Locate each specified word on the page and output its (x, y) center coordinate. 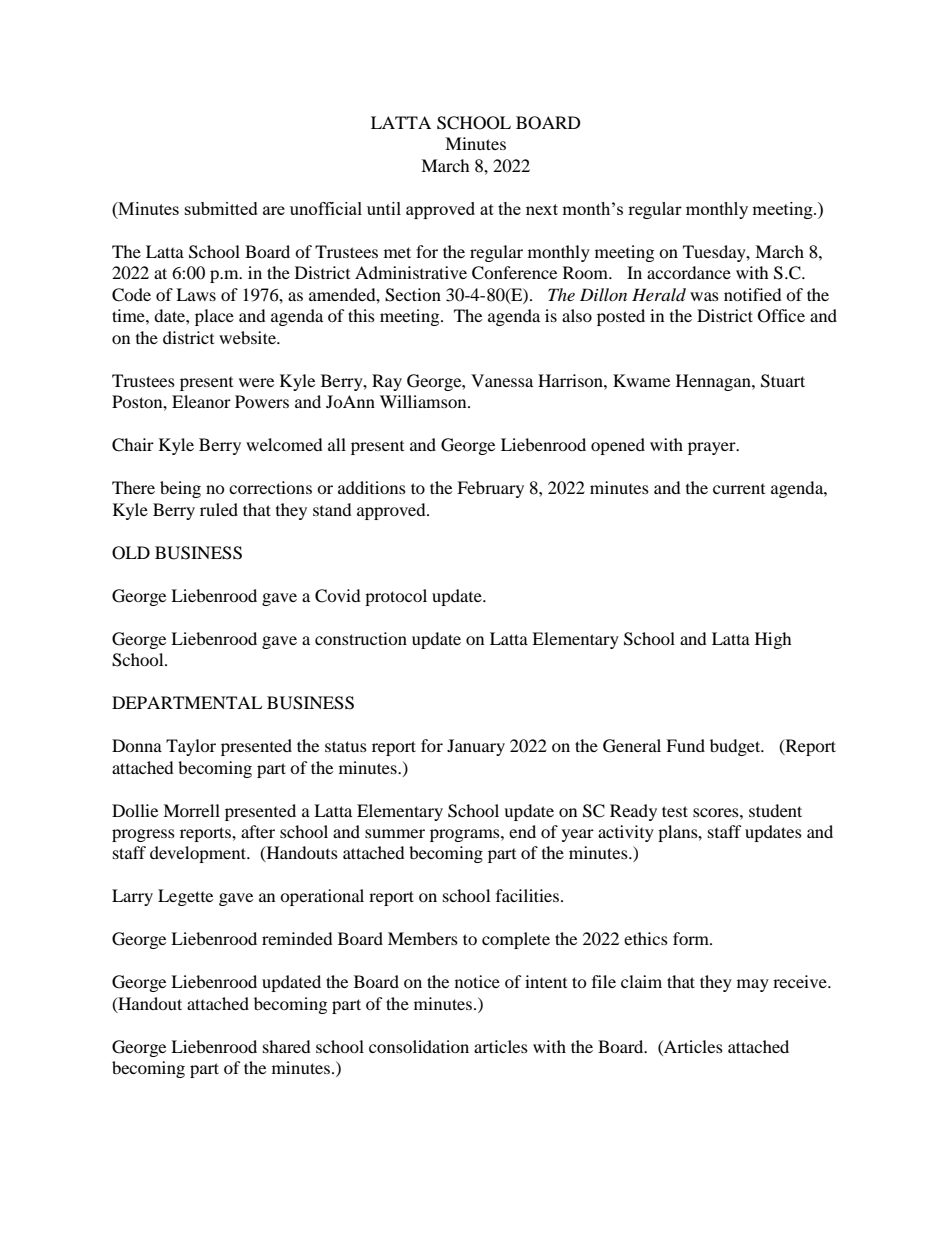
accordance (689, 272)
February (490, 489)
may (753, 985)
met (397, 252)
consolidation (419, 1046)
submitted (221, 208)
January (476, 747)
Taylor (191, 747)
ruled (219, 509)
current (739, 489)
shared (287, 1046)
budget (736, 747)
